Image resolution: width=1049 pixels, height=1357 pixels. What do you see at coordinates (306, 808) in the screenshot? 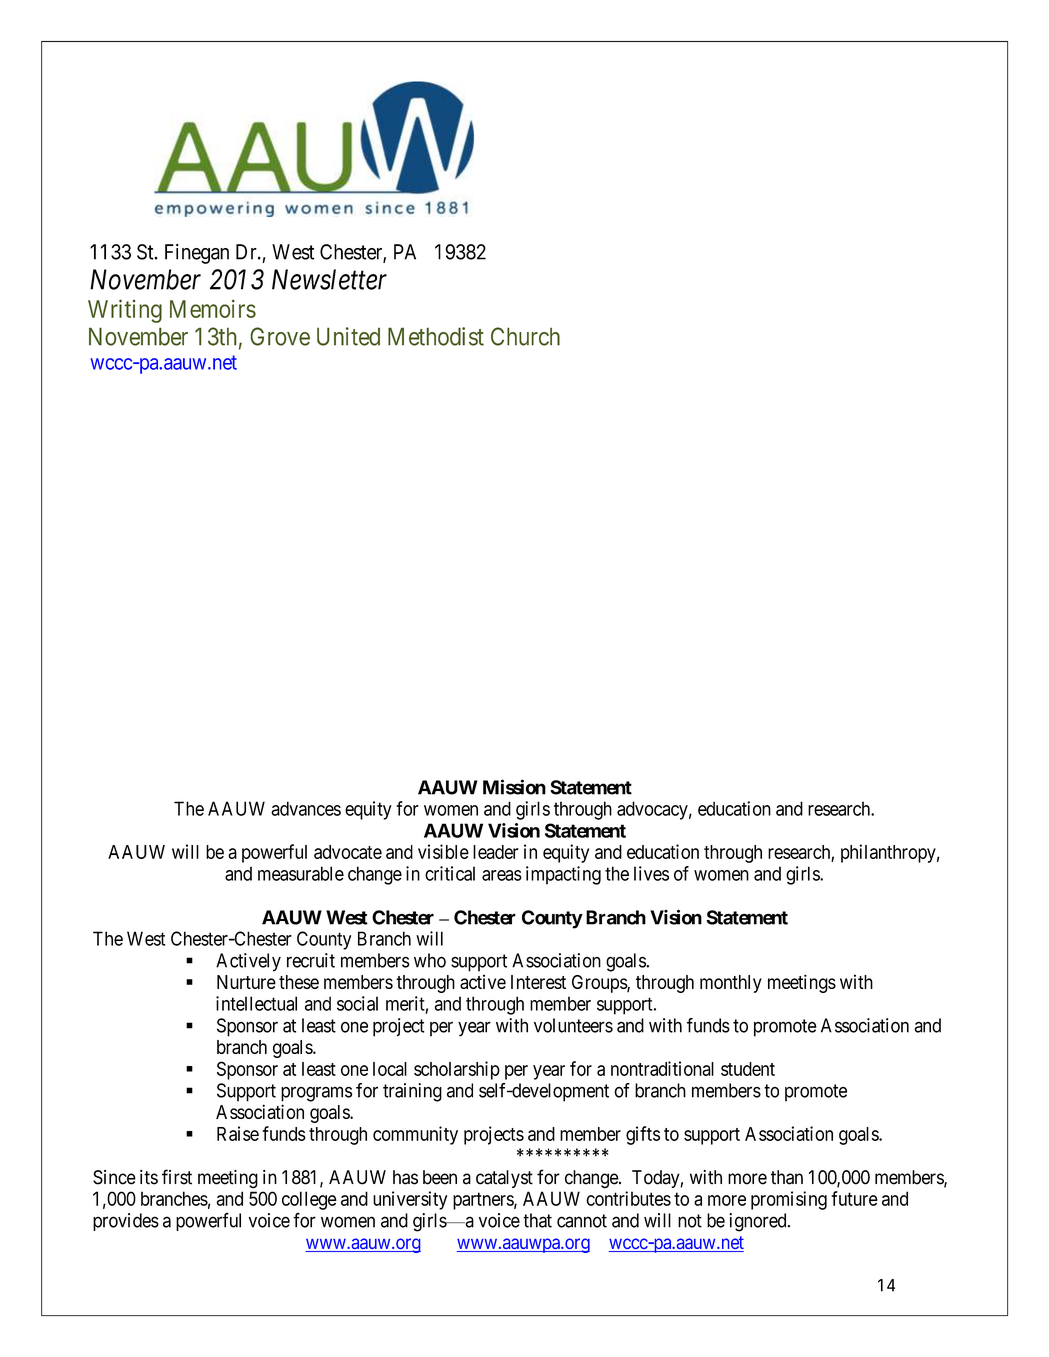
I see `advances` at bounding box center [306, 808].
